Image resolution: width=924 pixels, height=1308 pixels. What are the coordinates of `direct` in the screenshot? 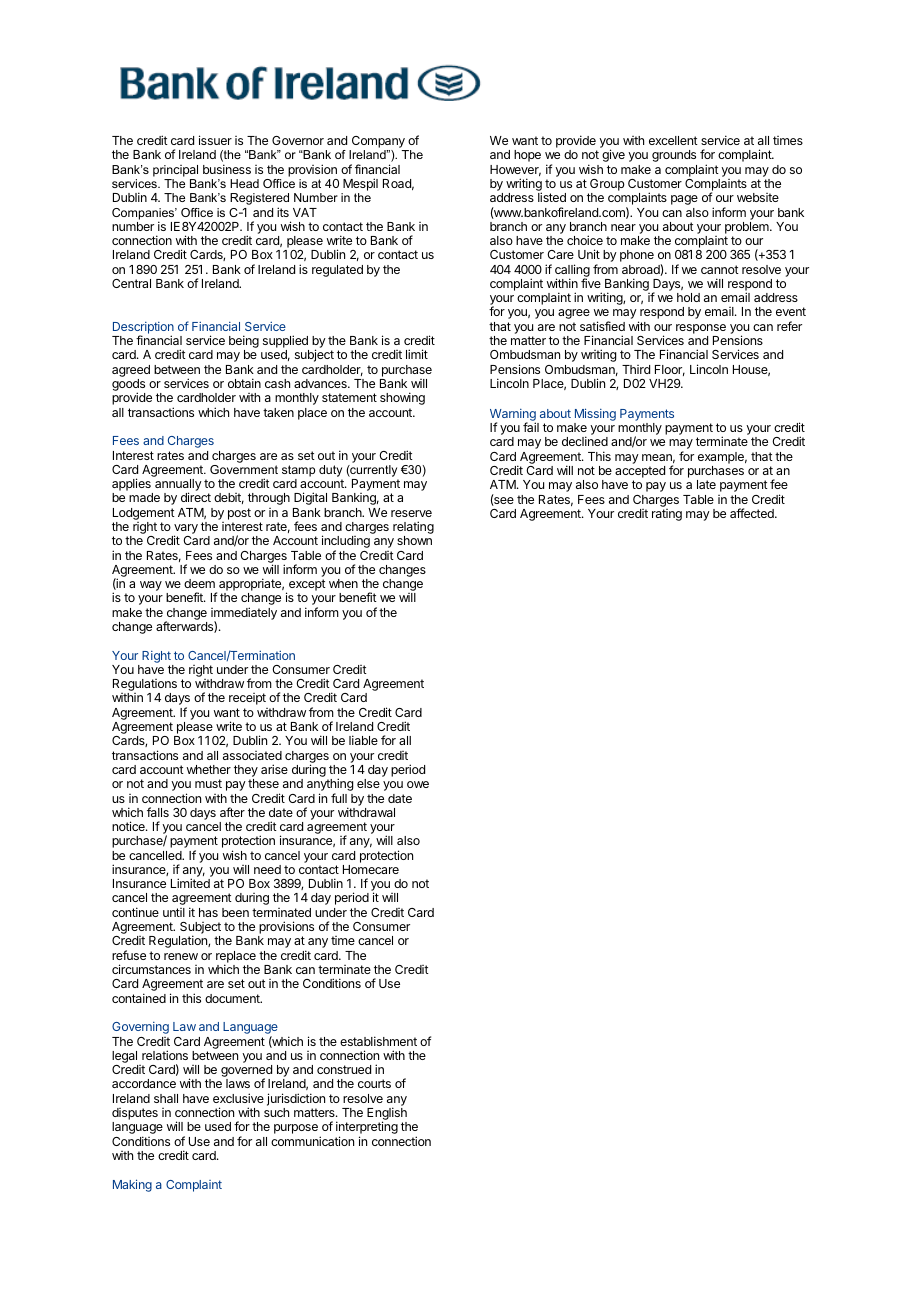 It's located at (196, 497).
